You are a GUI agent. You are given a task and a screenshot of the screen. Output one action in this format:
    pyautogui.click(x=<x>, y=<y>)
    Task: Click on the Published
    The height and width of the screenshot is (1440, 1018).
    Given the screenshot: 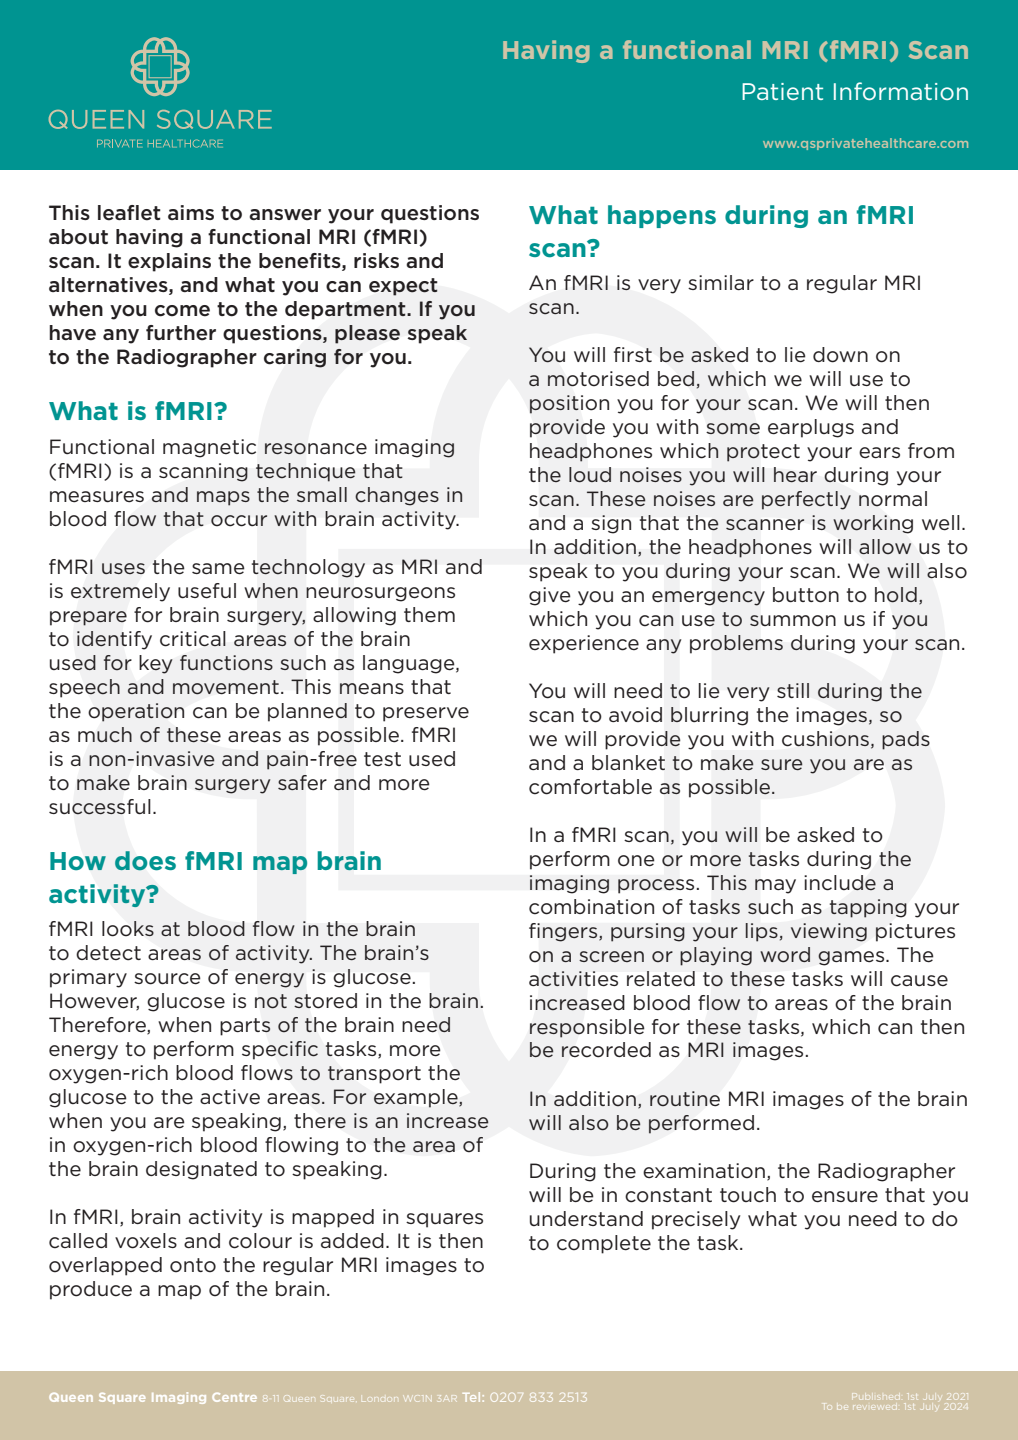 What is the action you would take?
    pyautogui.click(x=876, y=1396)
